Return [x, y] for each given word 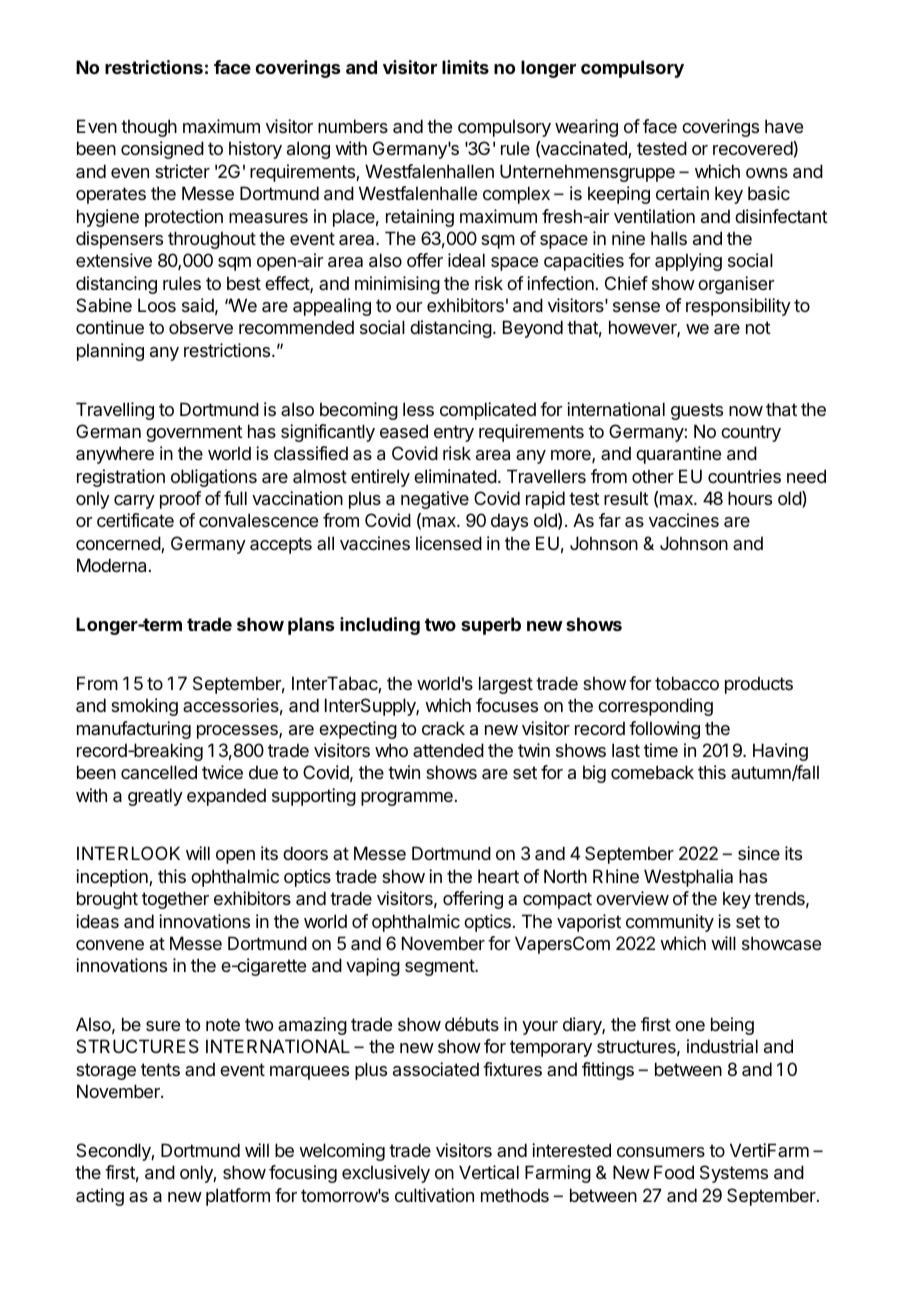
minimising [397, 285]
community [670, 923]
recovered [753, 148]
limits [465, 67]
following [664, 730]
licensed [449, 543]
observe [201, 327]
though [149, 128]
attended [448, 750]
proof [180, 500]
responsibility [738, 307]
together [175, 900]
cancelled [159, 772]
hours [750, 498]
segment [440, 967]
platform [238, 1197]
